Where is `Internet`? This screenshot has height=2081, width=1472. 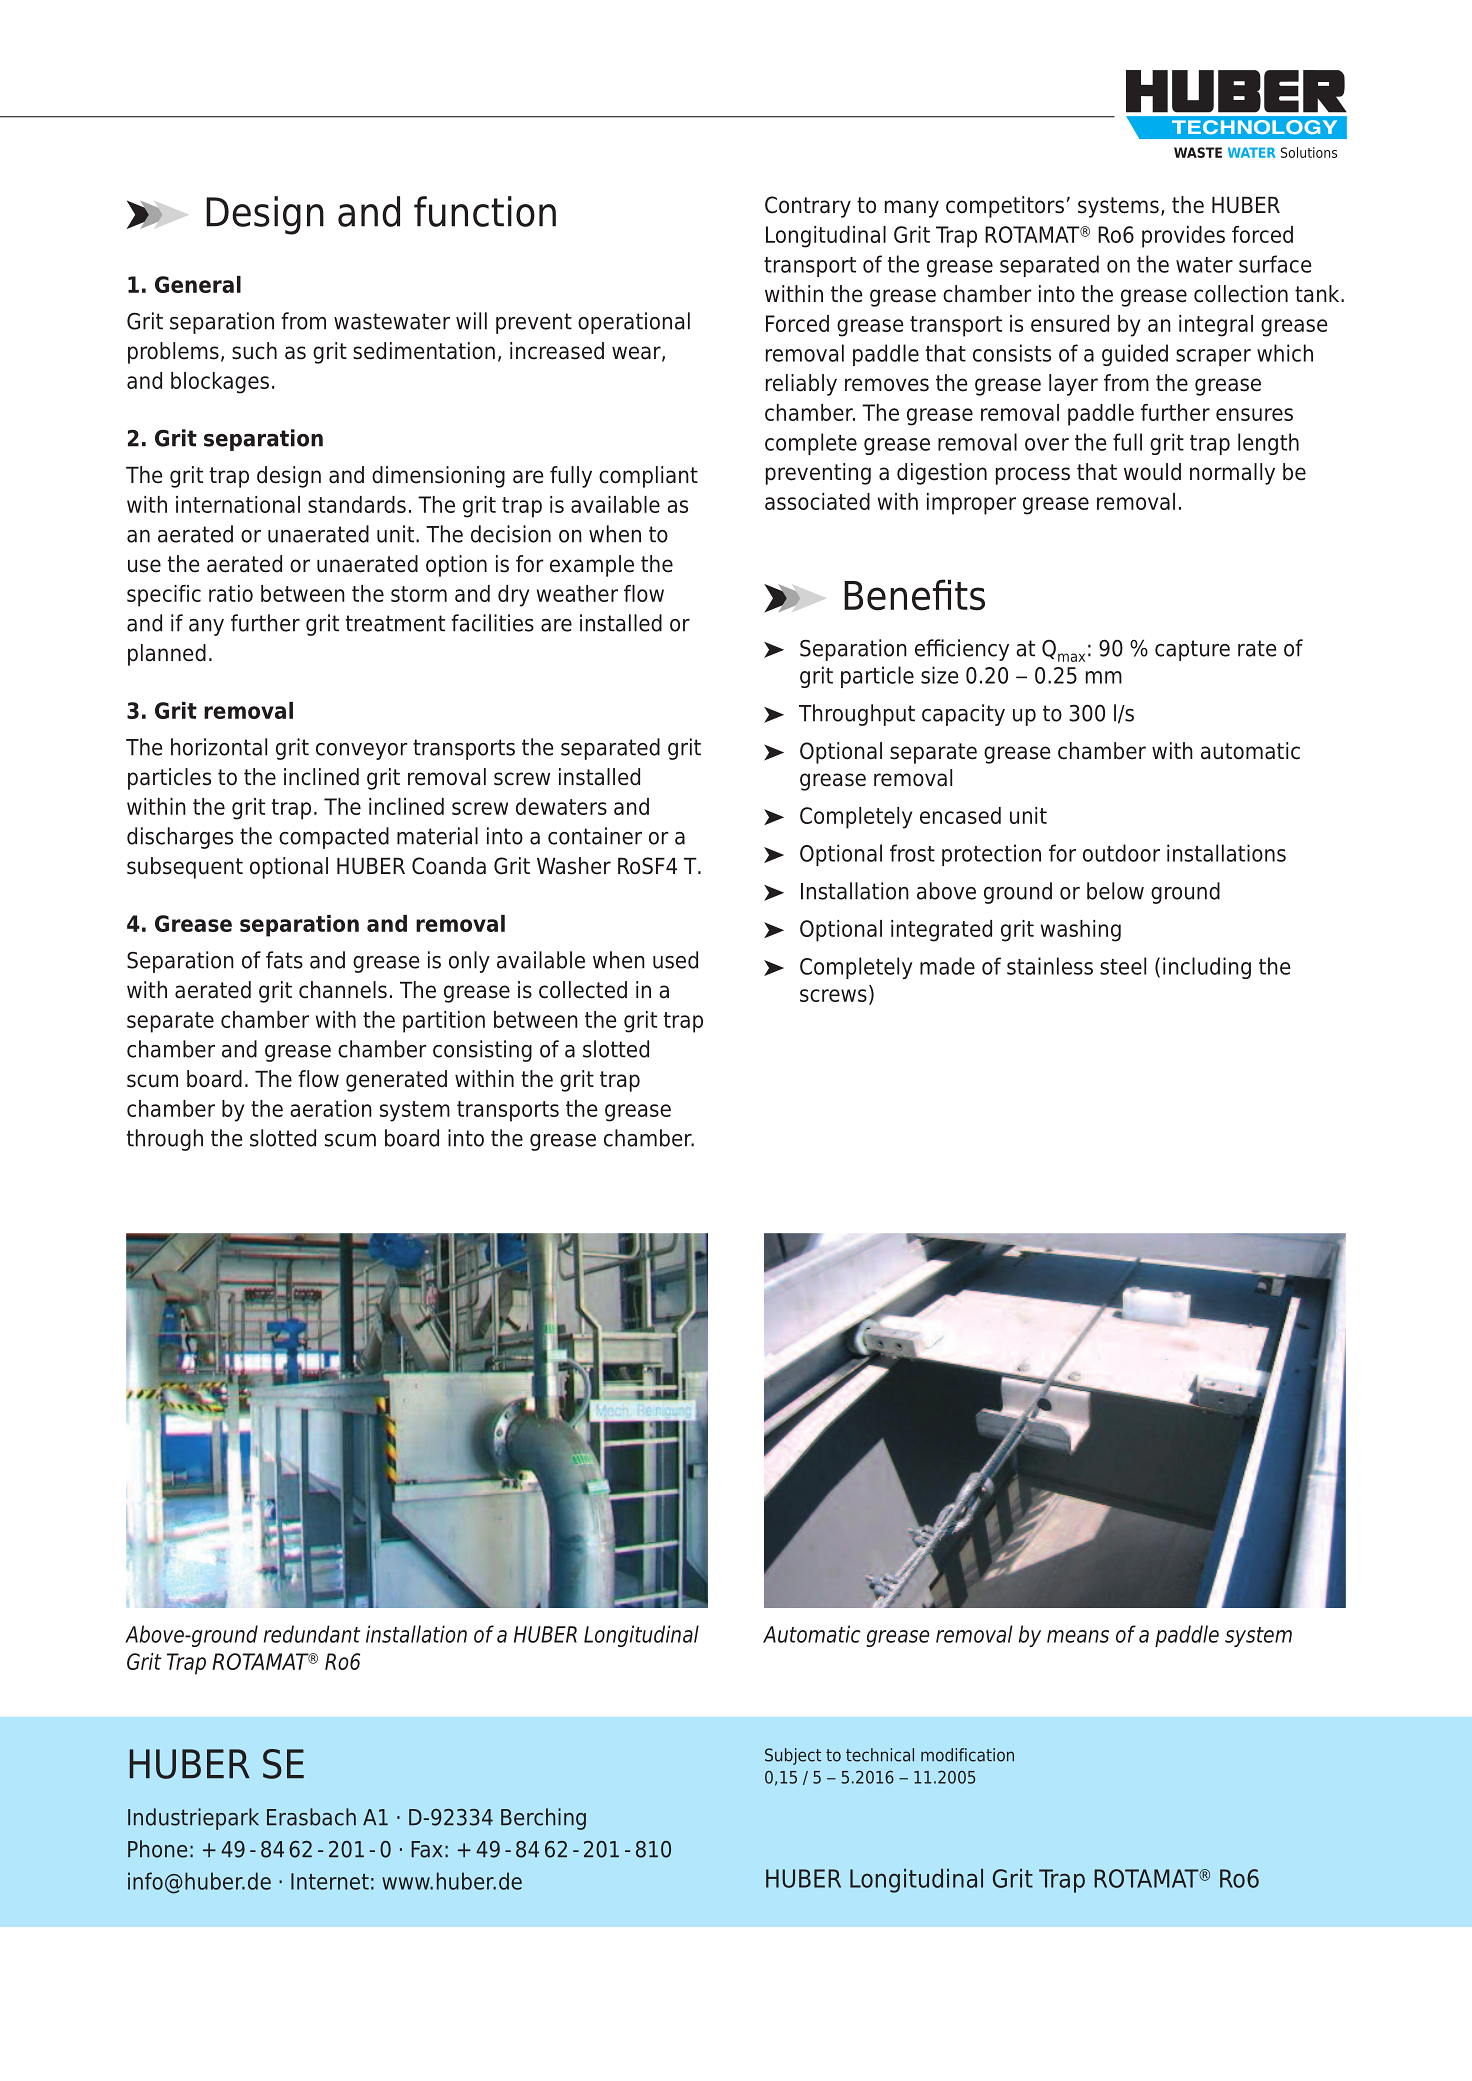
Internet is located at coordinates (330, 1881).
